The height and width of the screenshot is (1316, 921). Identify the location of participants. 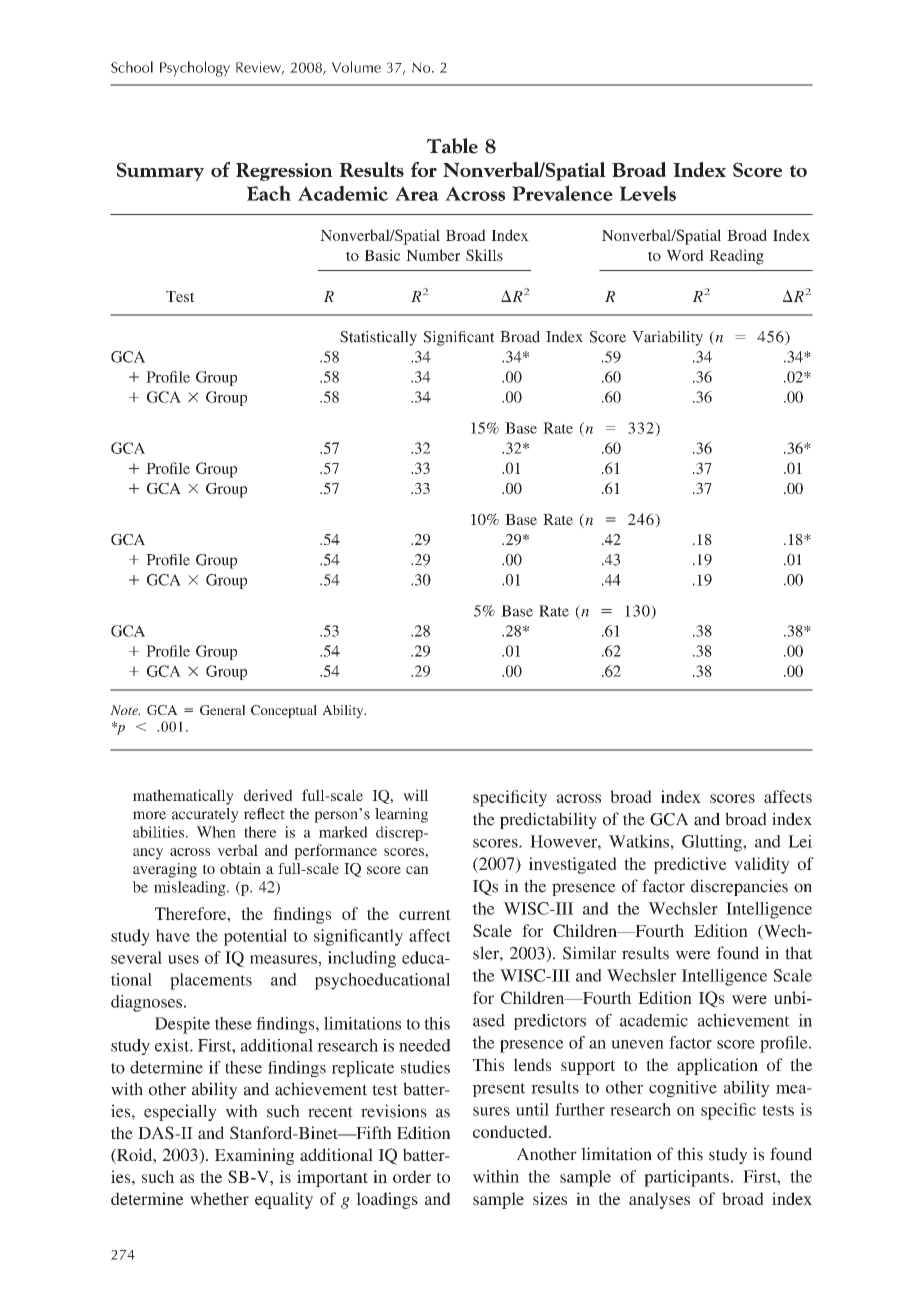
(686, 1178).
